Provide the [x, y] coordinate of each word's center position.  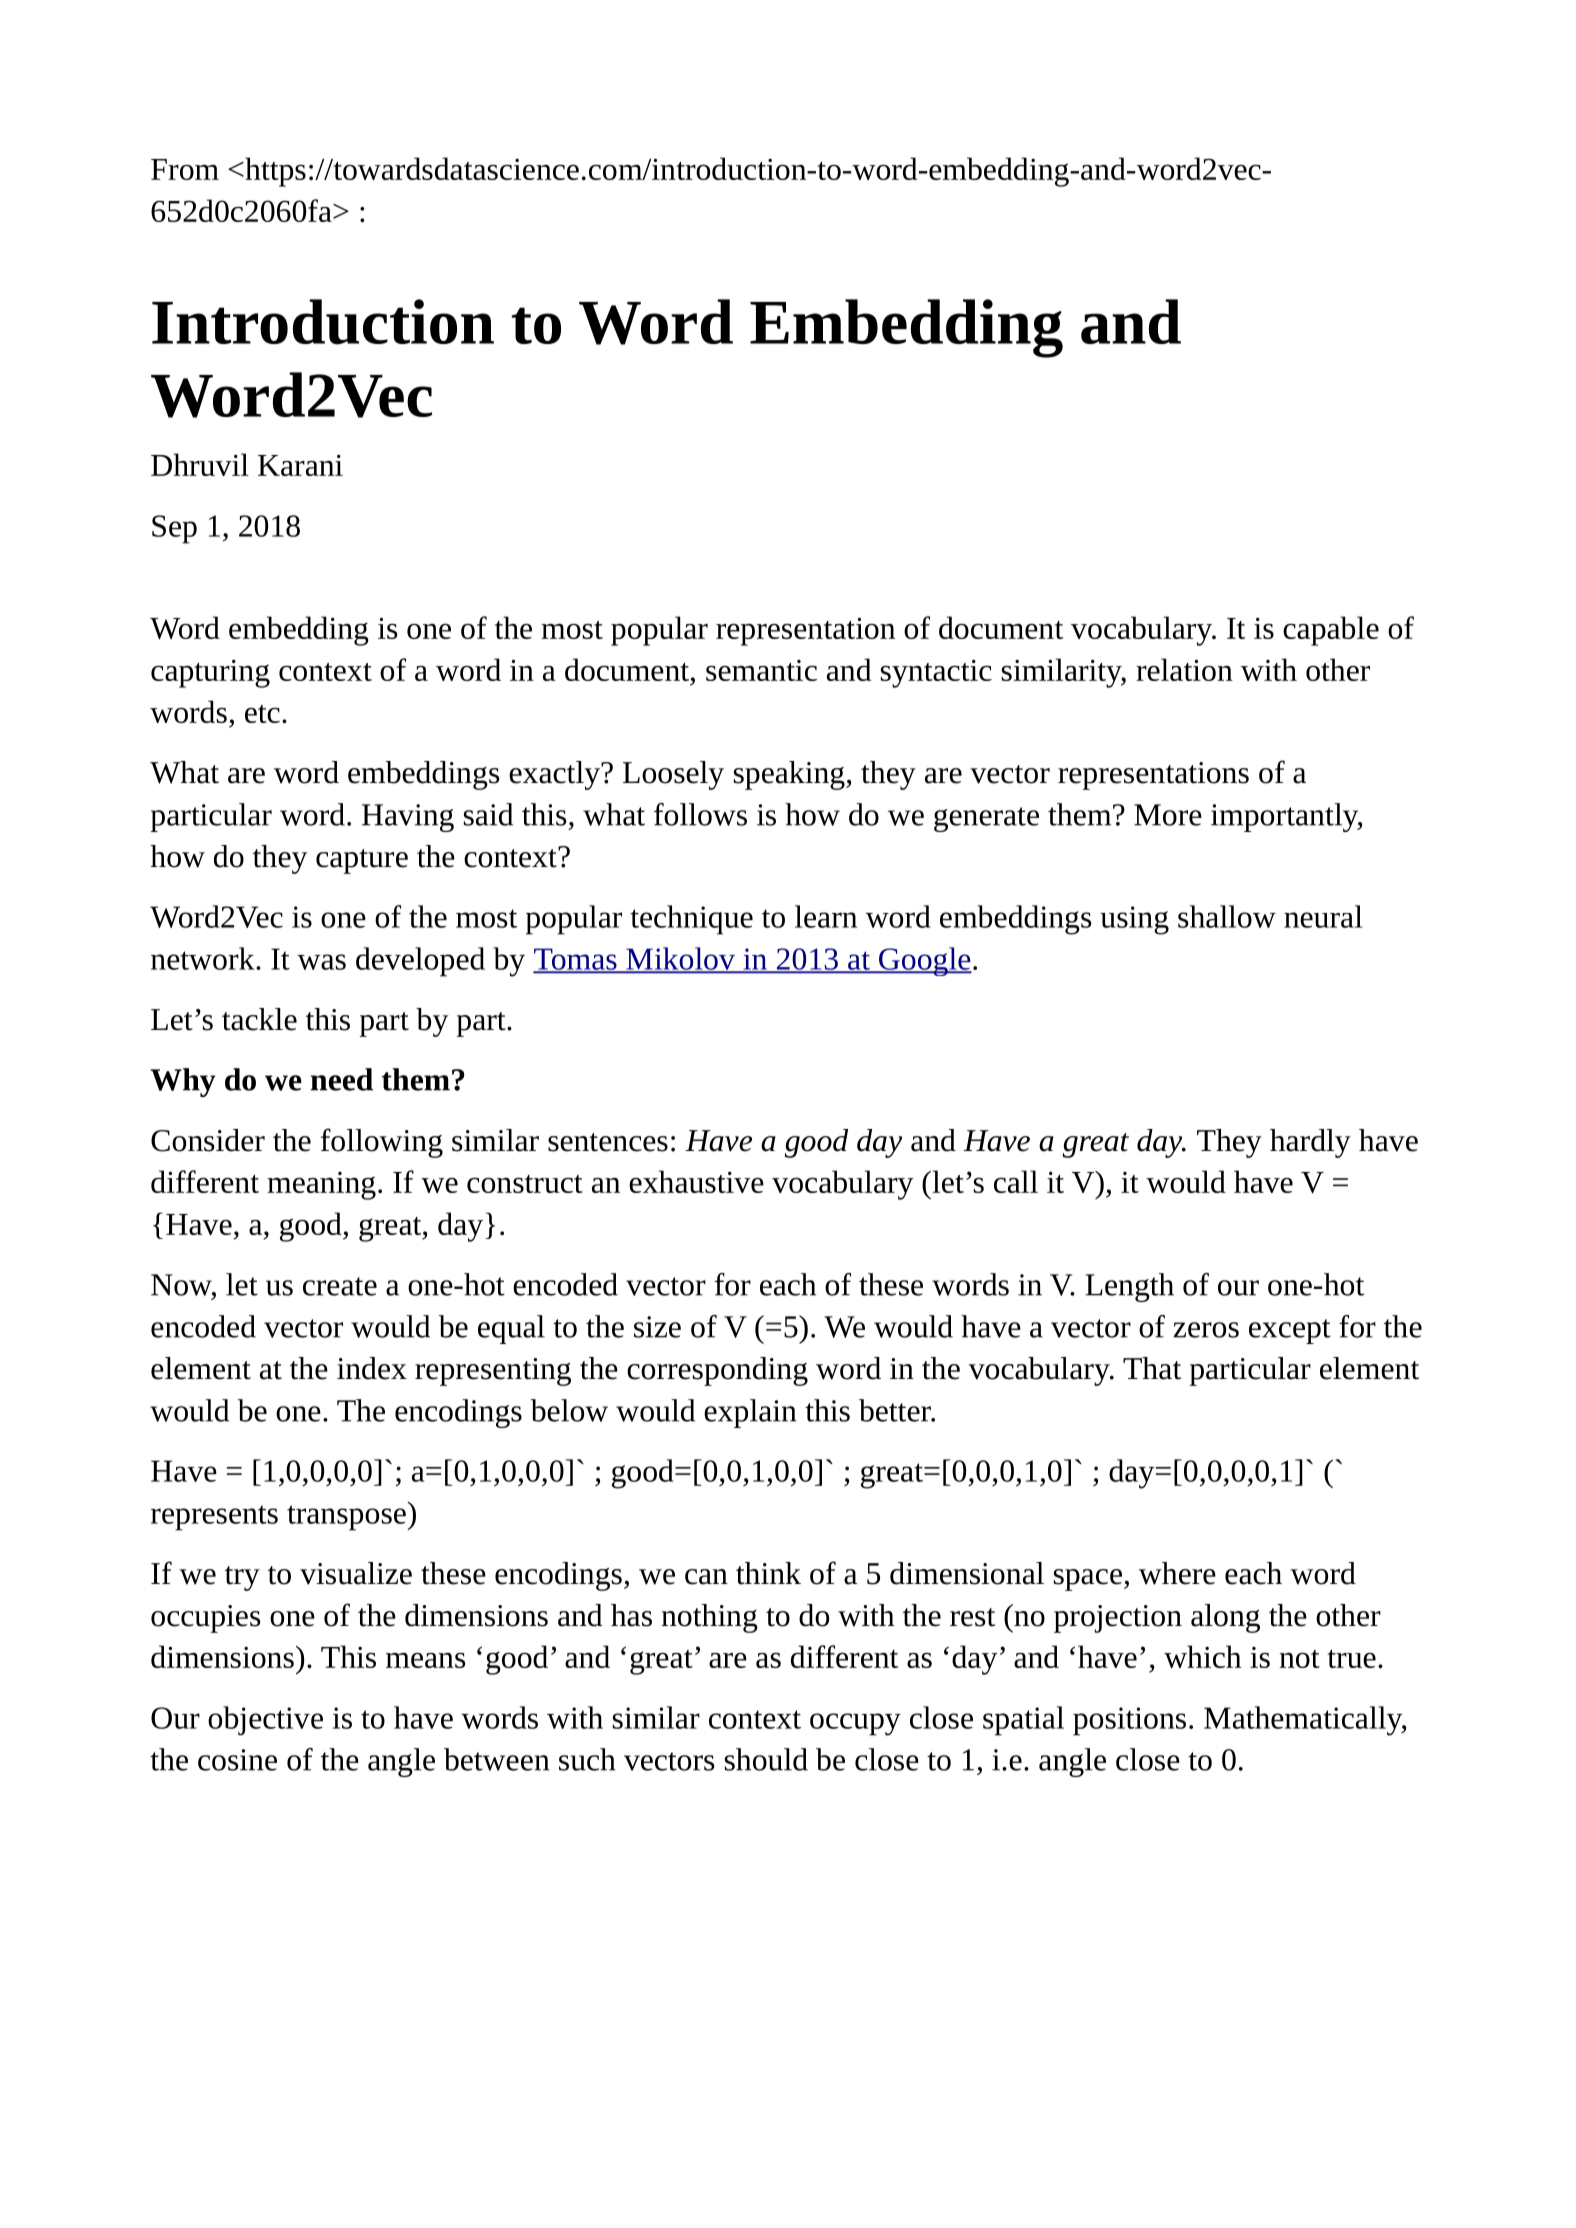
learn [826, 916]
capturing [210, 673]
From [185, 169]
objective [265, 1721]
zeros [1206, 1330]
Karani [300, 465]
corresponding [717, 1371]
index [372, 1368]
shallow [1227, 916]
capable [1331, 631]
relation [1184, 669]
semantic [761, 670]
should [766, 1759]
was [321, 962]
